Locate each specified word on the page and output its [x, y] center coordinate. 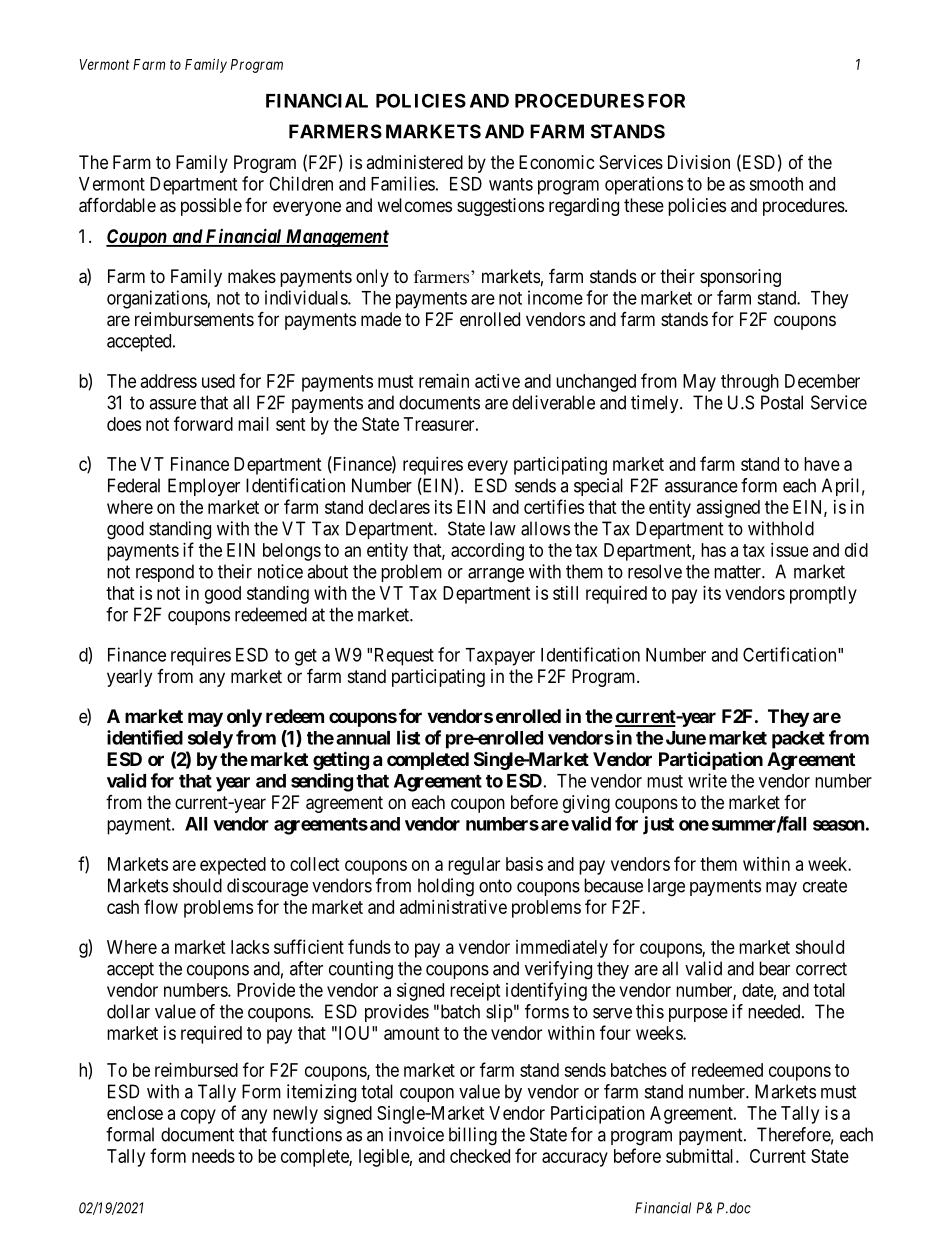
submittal [701, 1156]
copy [198, 1116]
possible [211, 207]
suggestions [500, 207]
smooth [776, 184]
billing [473, 1136]
